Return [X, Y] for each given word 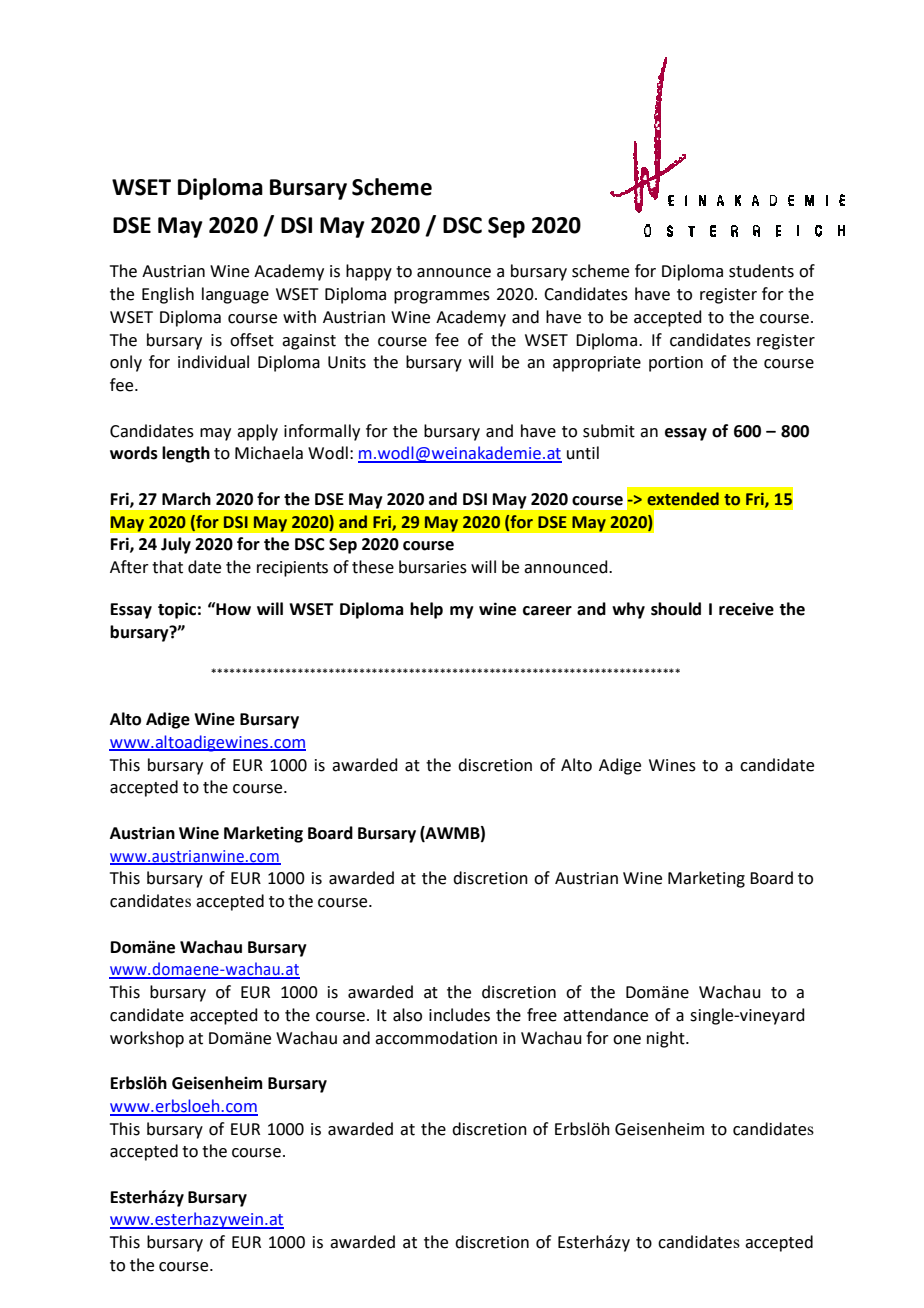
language [235, 295]
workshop [147, 1039]
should [676, 609]
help [426, 610]
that [167, 567]
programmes [442, 297]
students [761, 271]
